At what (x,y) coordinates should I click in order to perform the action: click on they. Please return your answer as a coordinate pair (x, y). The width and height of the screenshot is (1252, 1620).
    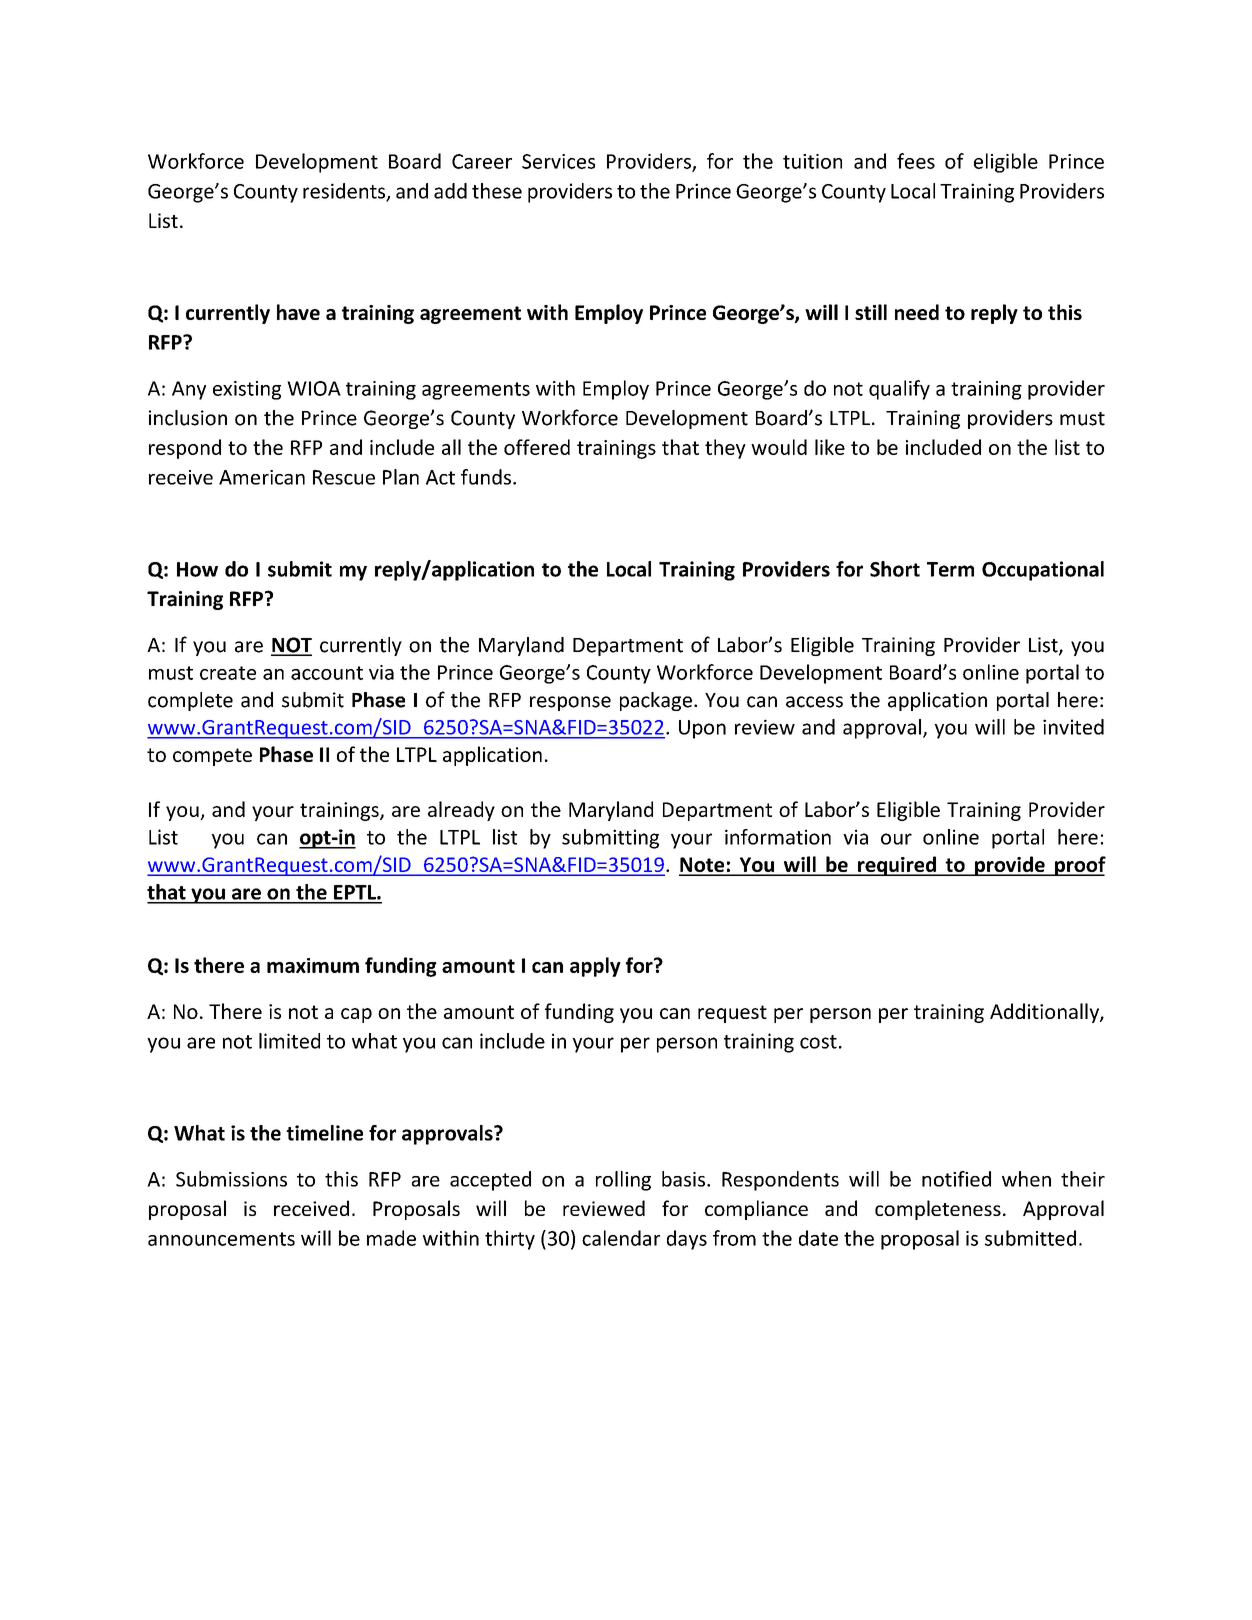
    Looking at the image, I should click on (725, 449).
